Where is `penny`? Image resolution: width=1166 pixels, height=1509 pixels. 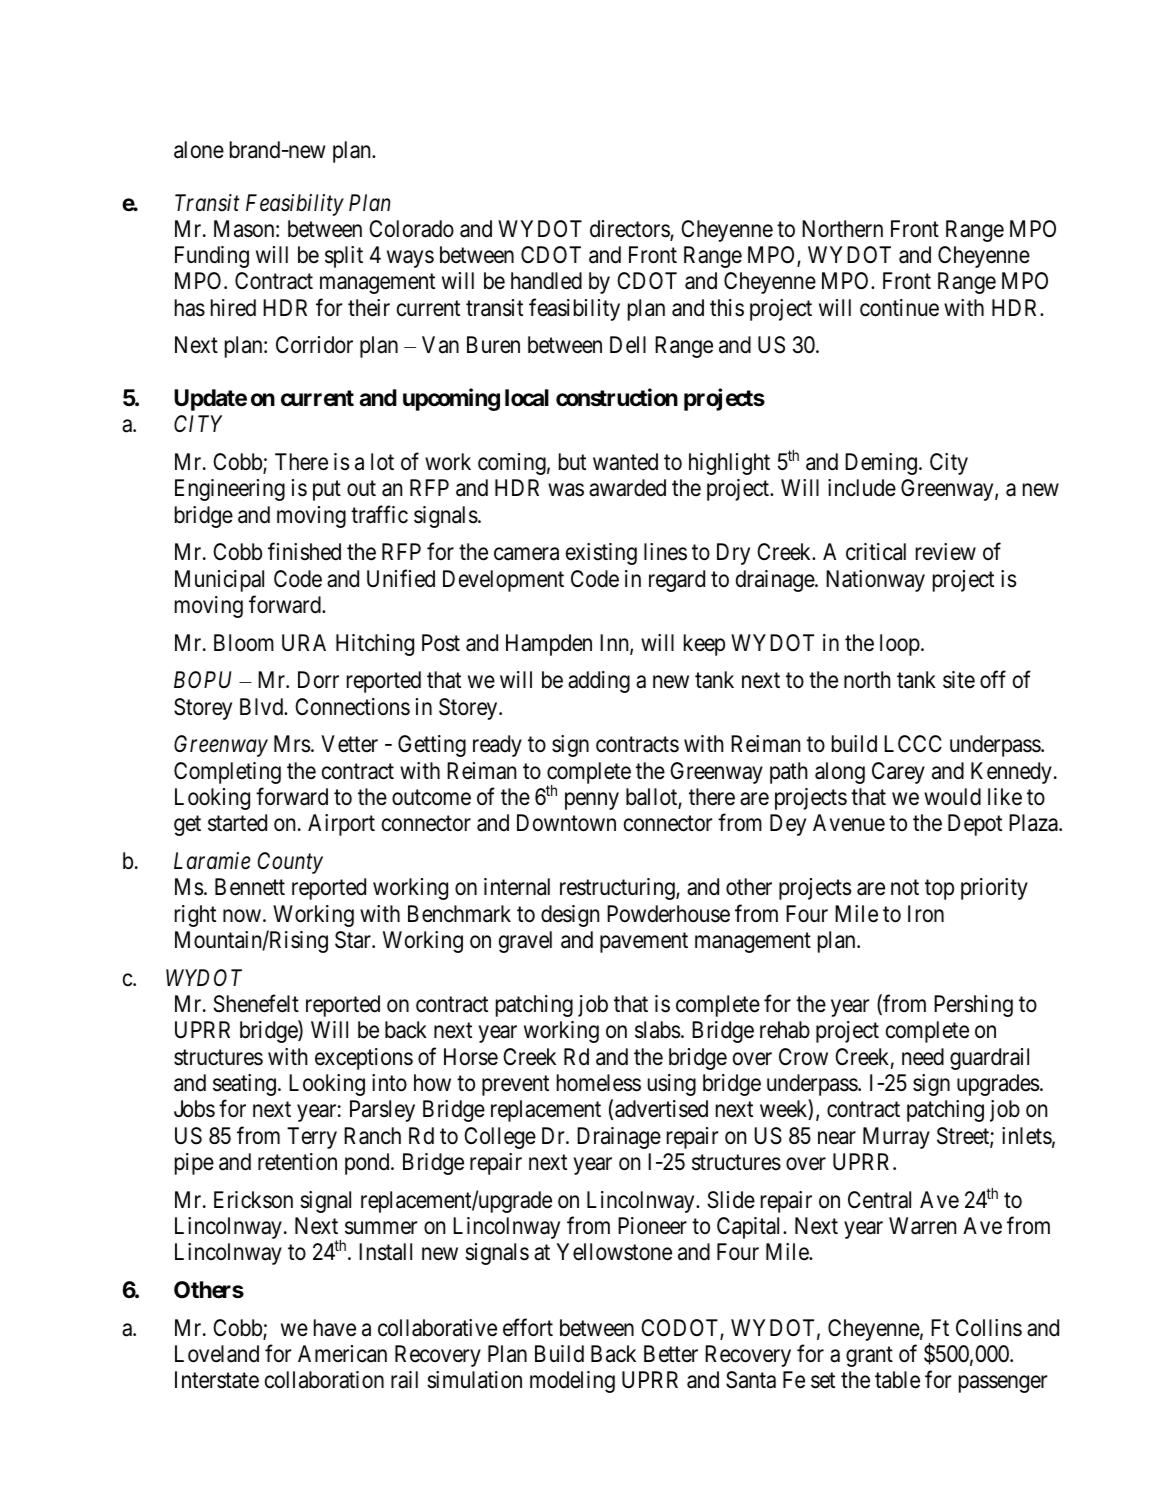
penny is located at coordinates (592, 801).
